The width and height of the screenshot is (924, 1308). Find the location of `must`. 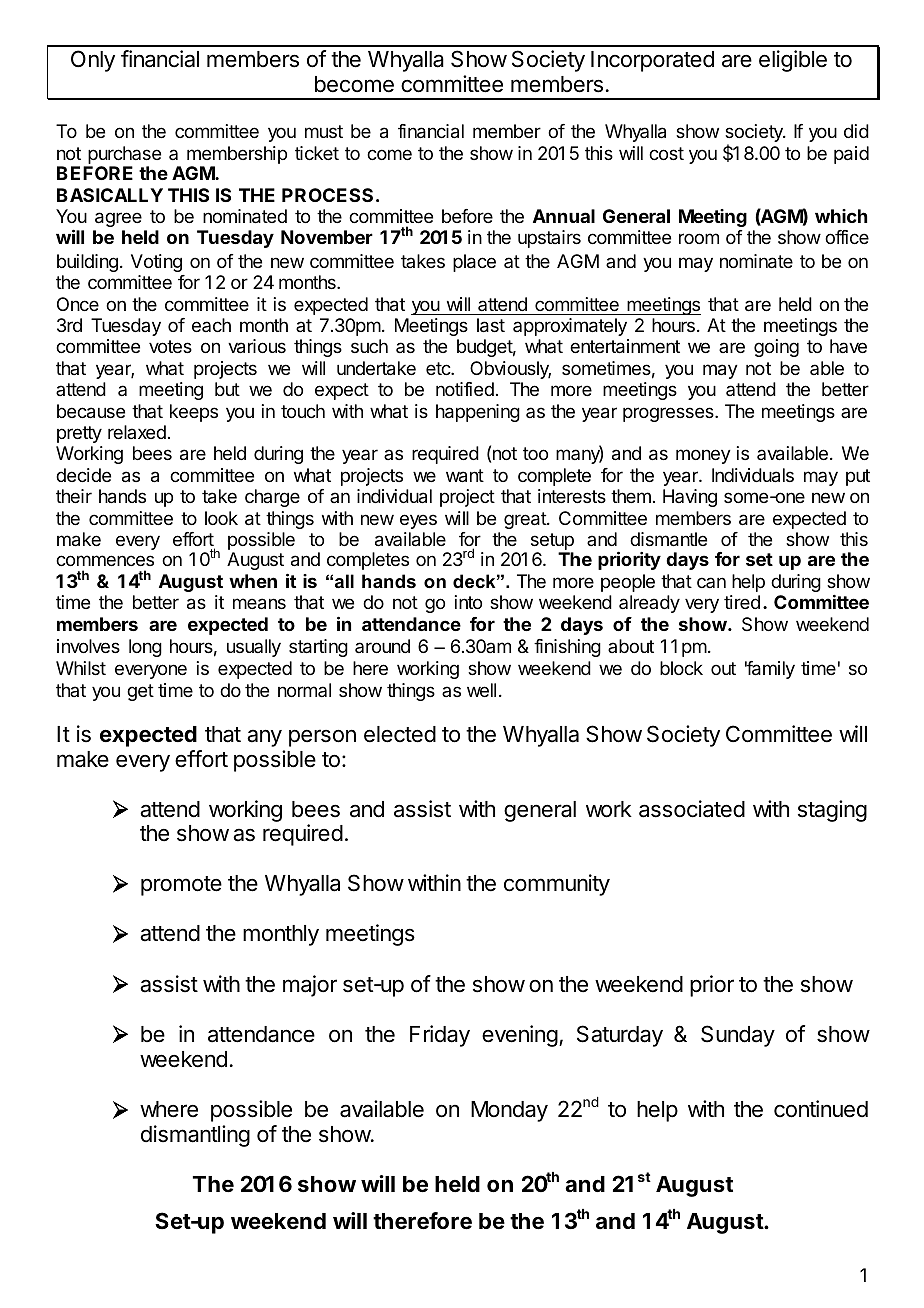

must is located at coordinates (324, 131).
